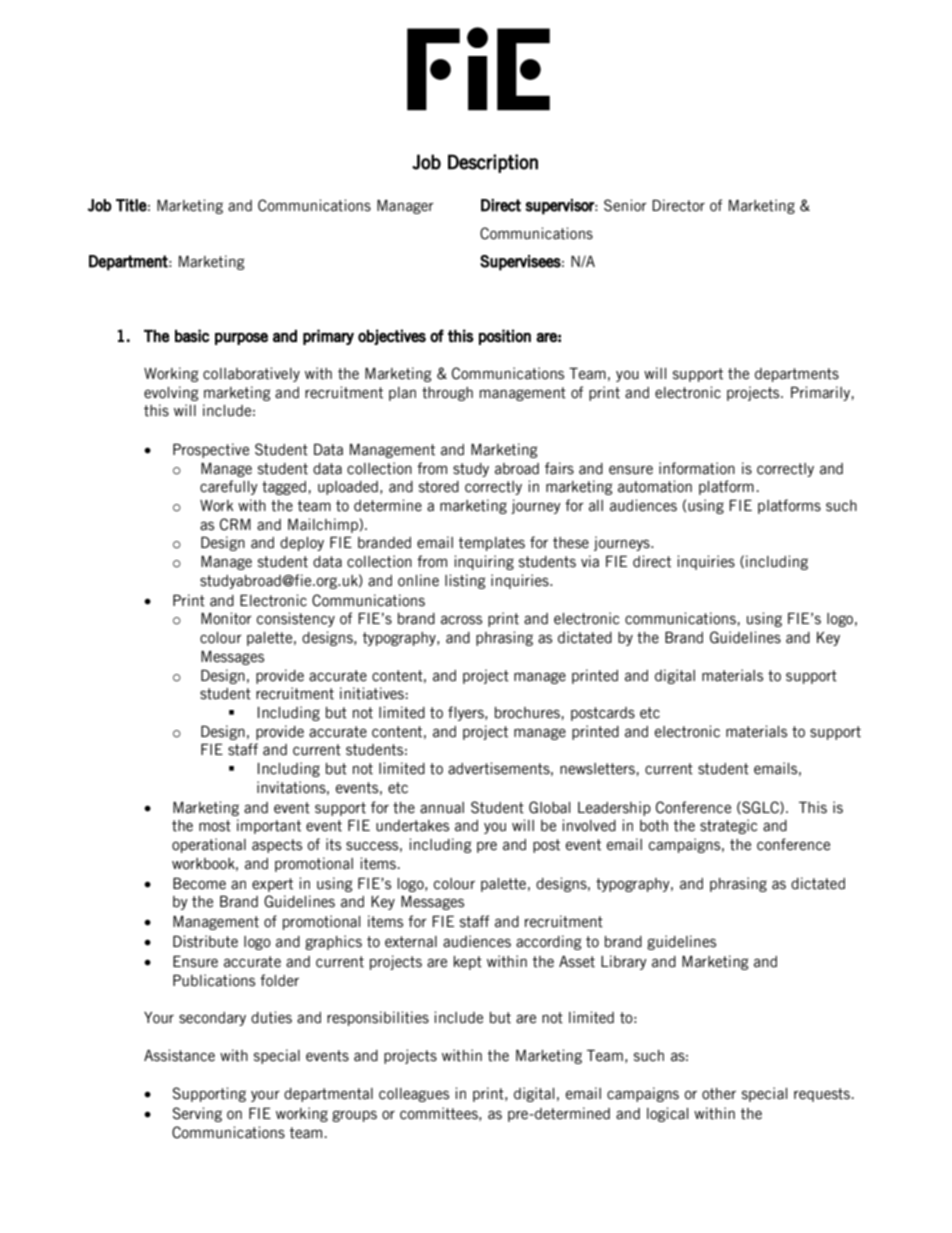  What do you see at coordinates (241, 339) in the image?
I see `purpose` at bounding box center [241, 339].
